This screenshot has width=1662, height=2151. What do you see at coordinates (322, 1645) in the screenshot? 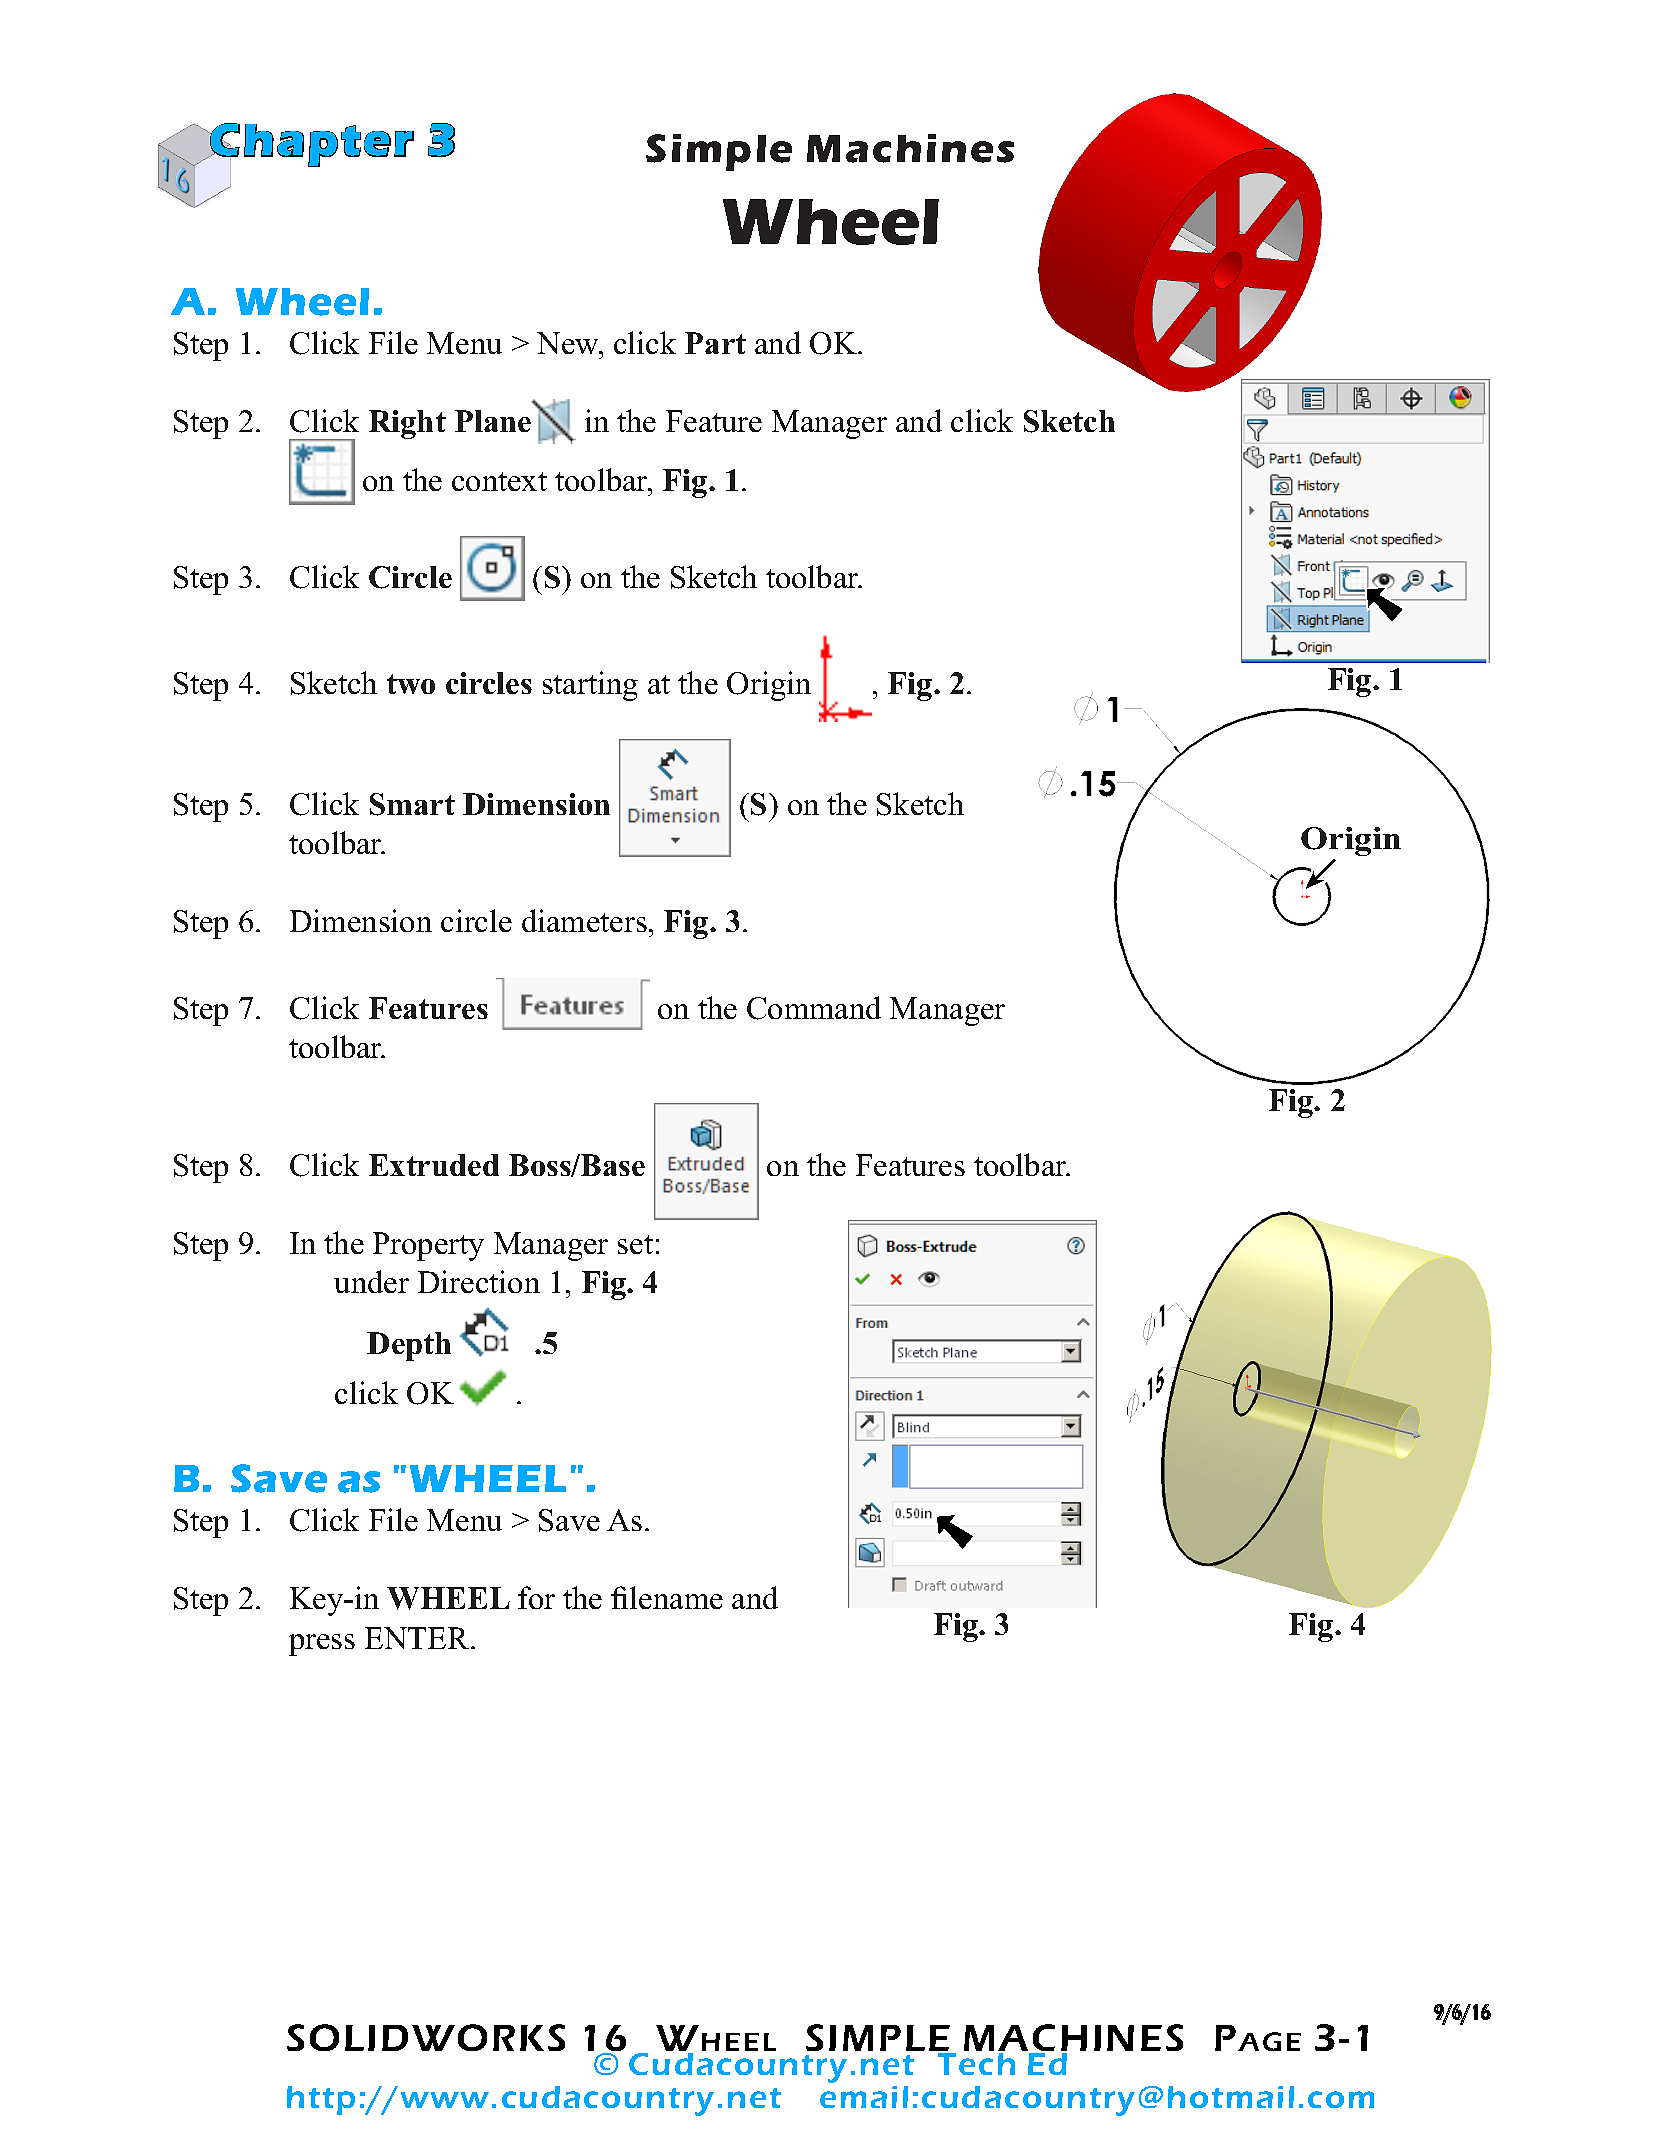
I see `press` at bounding box center [322, 1645].
